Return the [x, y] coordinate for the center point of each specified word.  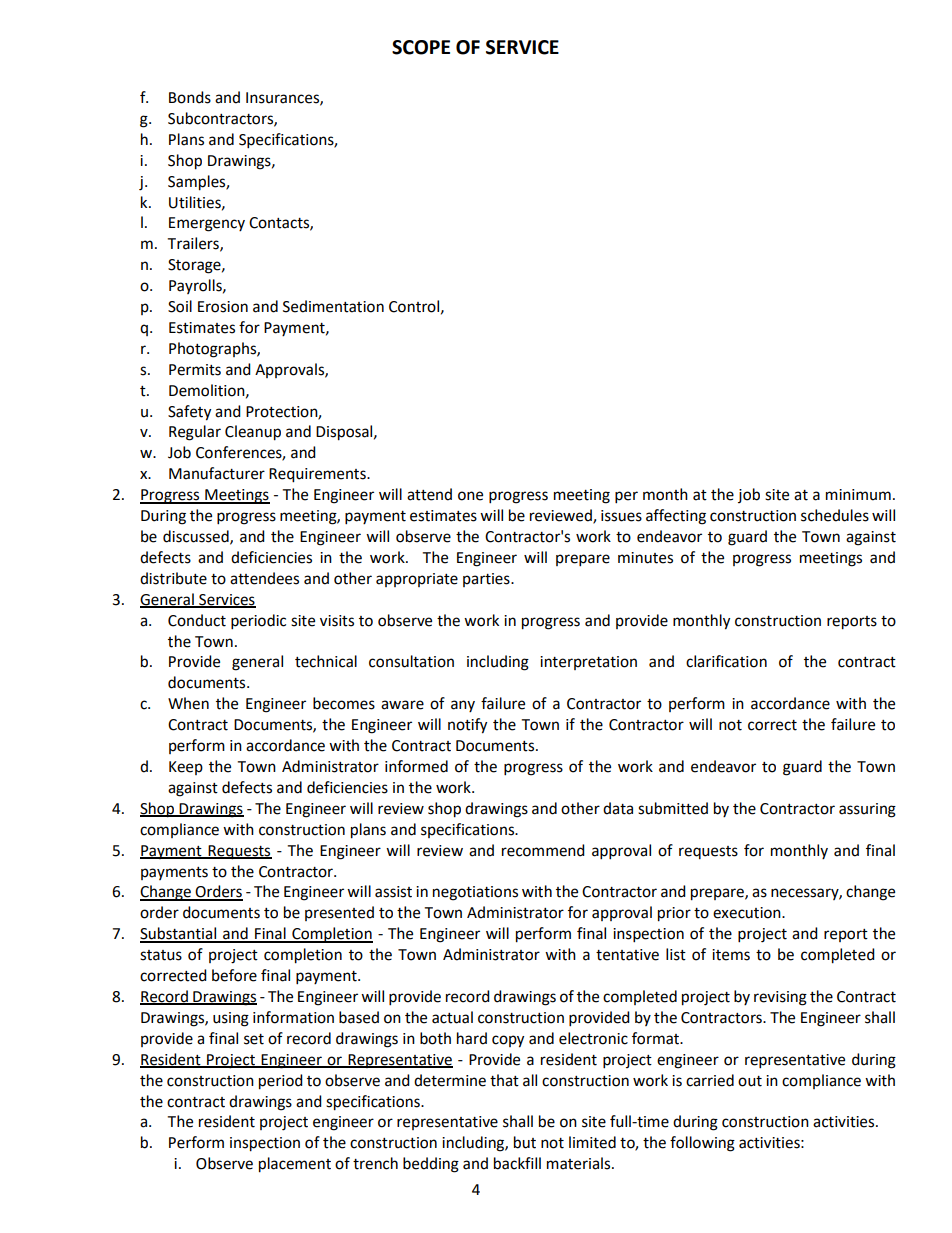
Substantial [179, 934]
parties [487, 580]
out [750, 1081]
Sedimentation [333, 306]
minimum [858, 495]
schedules [835, 515]
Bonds [190, 97]
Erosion [223, 307]
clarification [726, 661]
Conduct [197, 620]
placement [295, 1165]
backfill [517, 1163]
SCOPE [421, 47]
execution [748, 913]
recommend [543, 850]
